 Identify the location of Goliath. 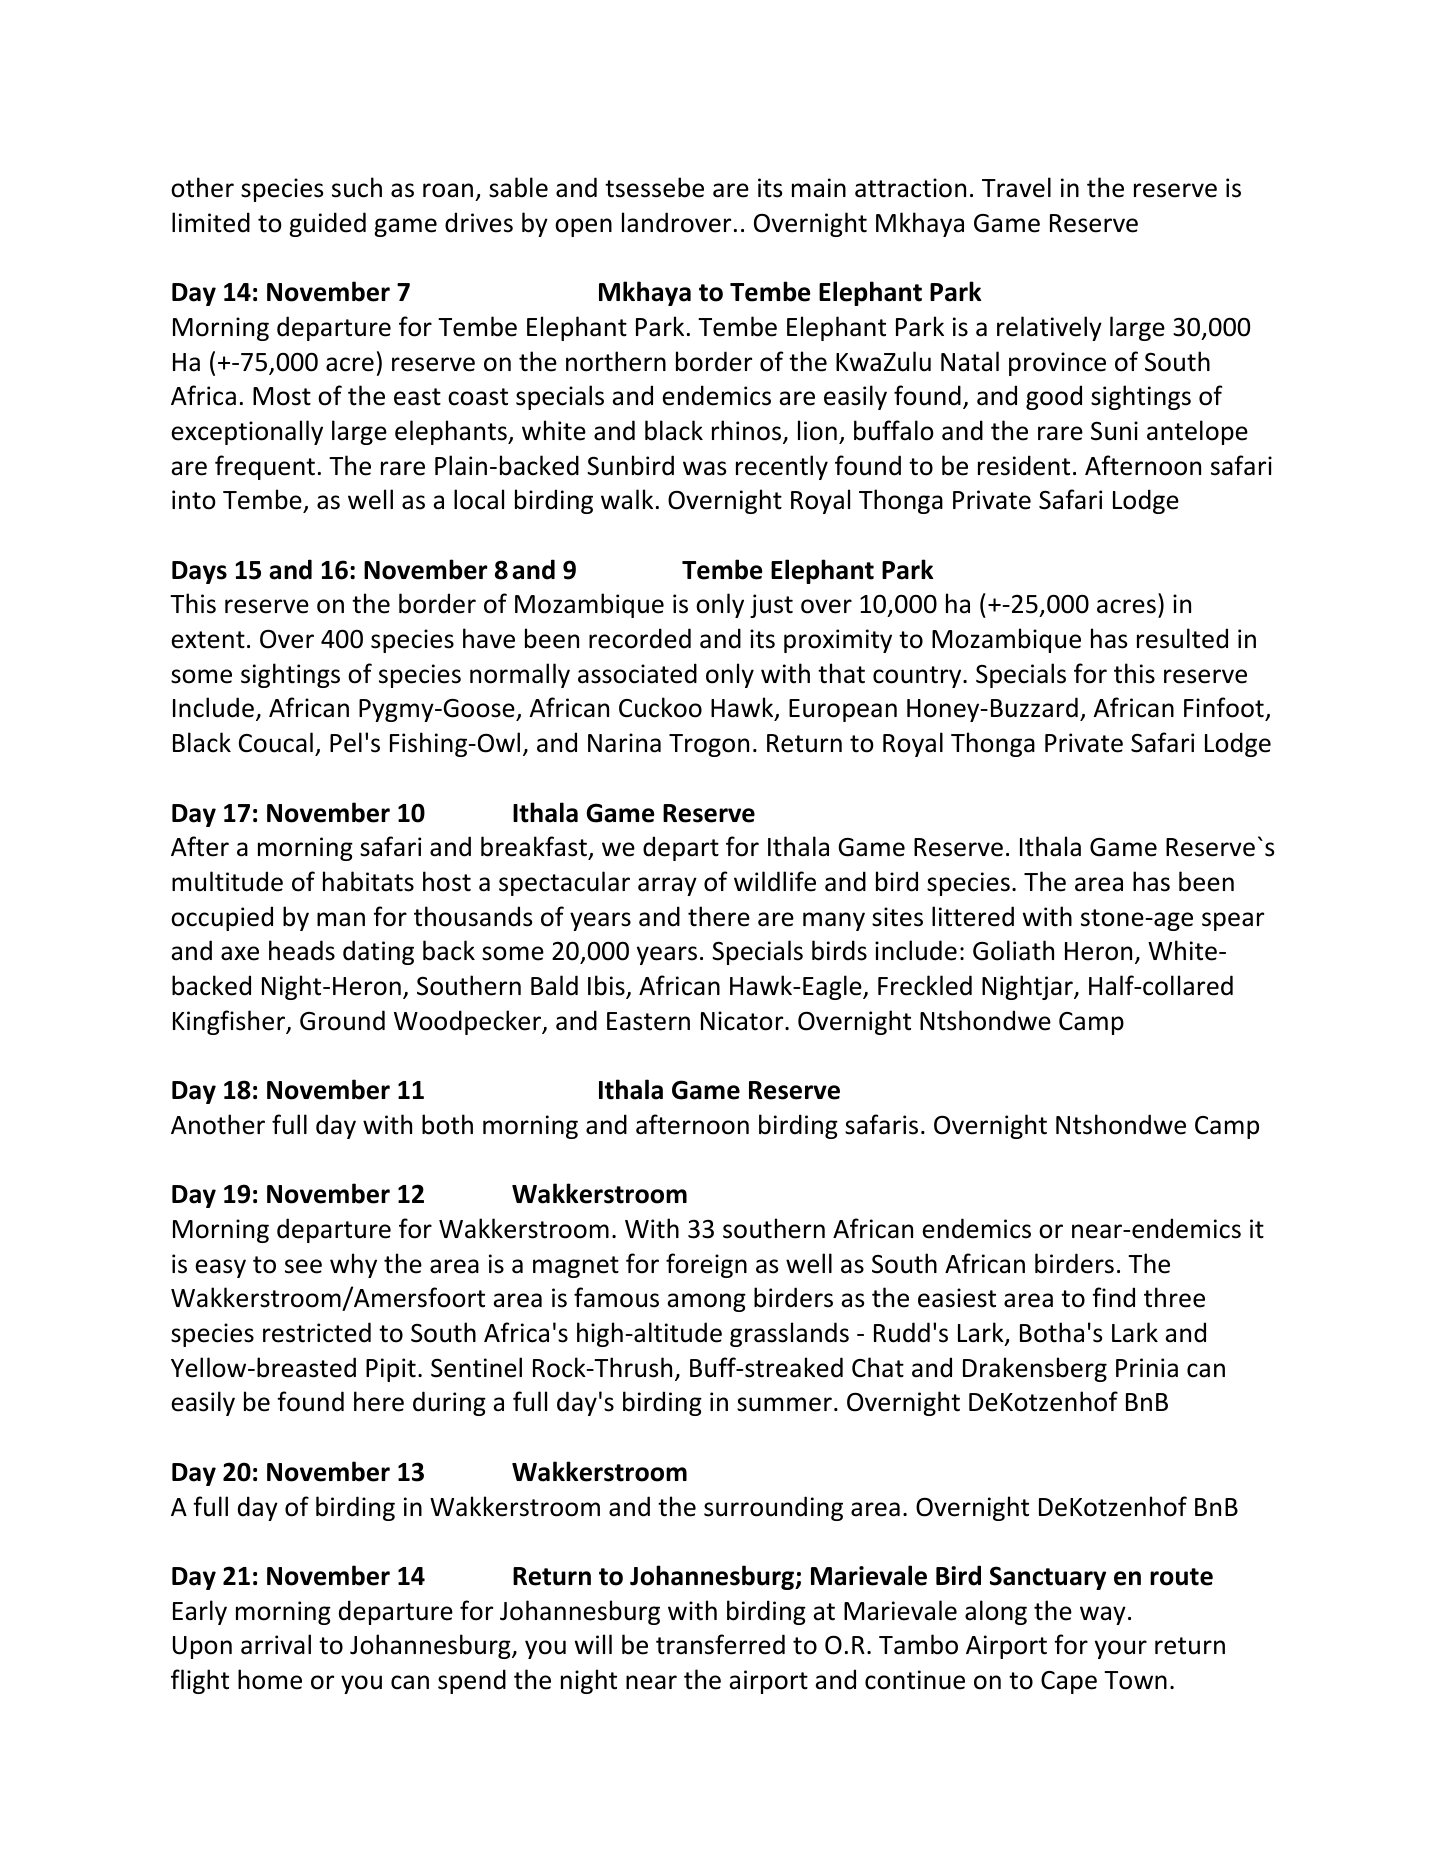
(1013, 950).
